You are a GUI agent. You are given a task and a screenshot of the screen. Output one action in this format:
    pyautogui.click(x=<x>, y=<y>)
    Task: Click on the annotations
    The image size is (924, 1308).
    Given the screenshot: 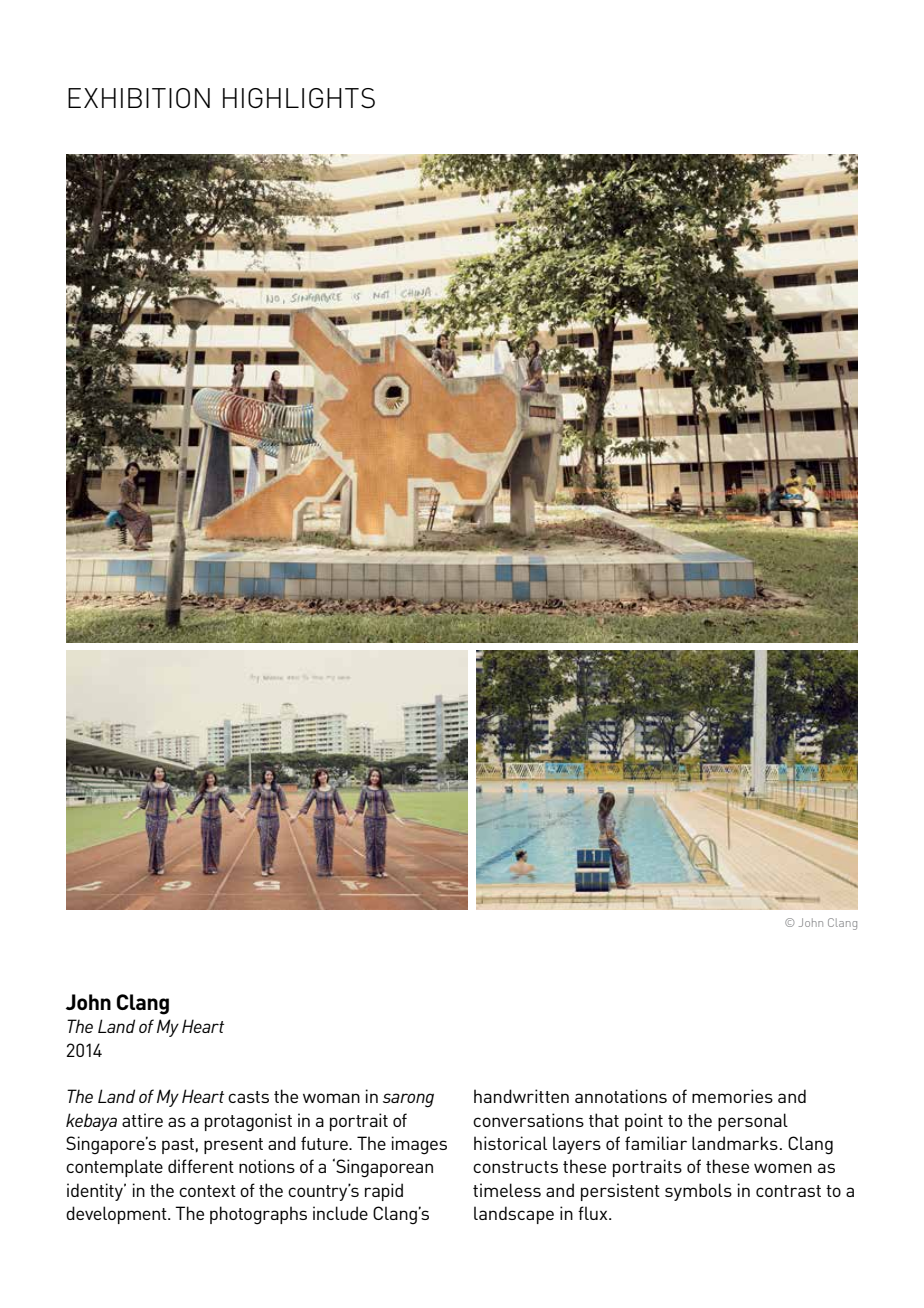 What is the action you would take?
    pyautogui.click(x=621, y=1096)
